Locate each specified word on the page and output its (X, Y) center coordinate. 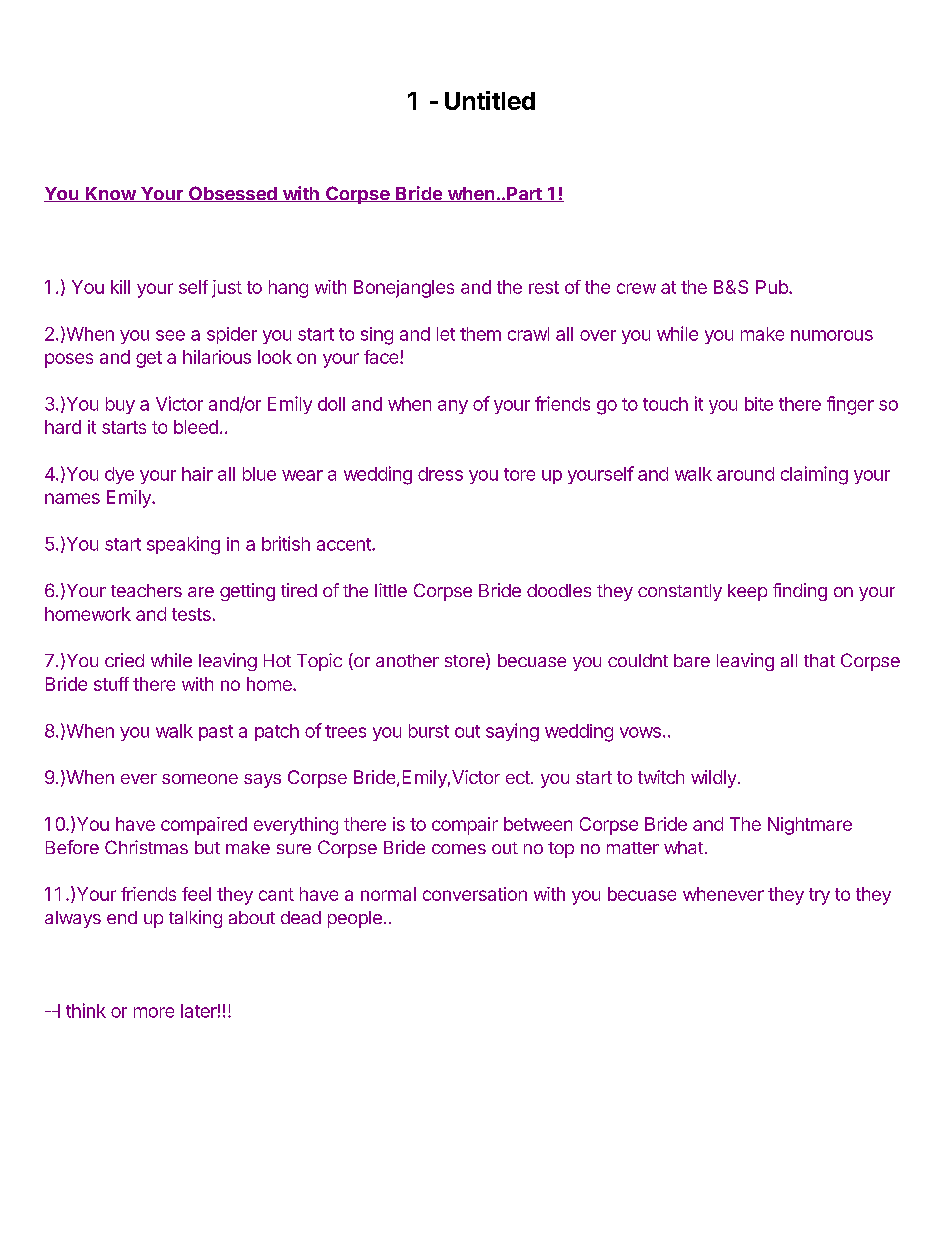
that (819, 660)
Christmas (146, 847)
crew (636, 288)
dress (440, 474)
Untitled (490, 100)
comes (459, 849)
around (745, 474)
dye (119, 475)
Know (111, 194)
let (446, 334)
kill (120, 287)
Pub (773, 287)
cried (124, 660)
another (407, 660)
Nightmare (810, 826)
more (154, 1012)
